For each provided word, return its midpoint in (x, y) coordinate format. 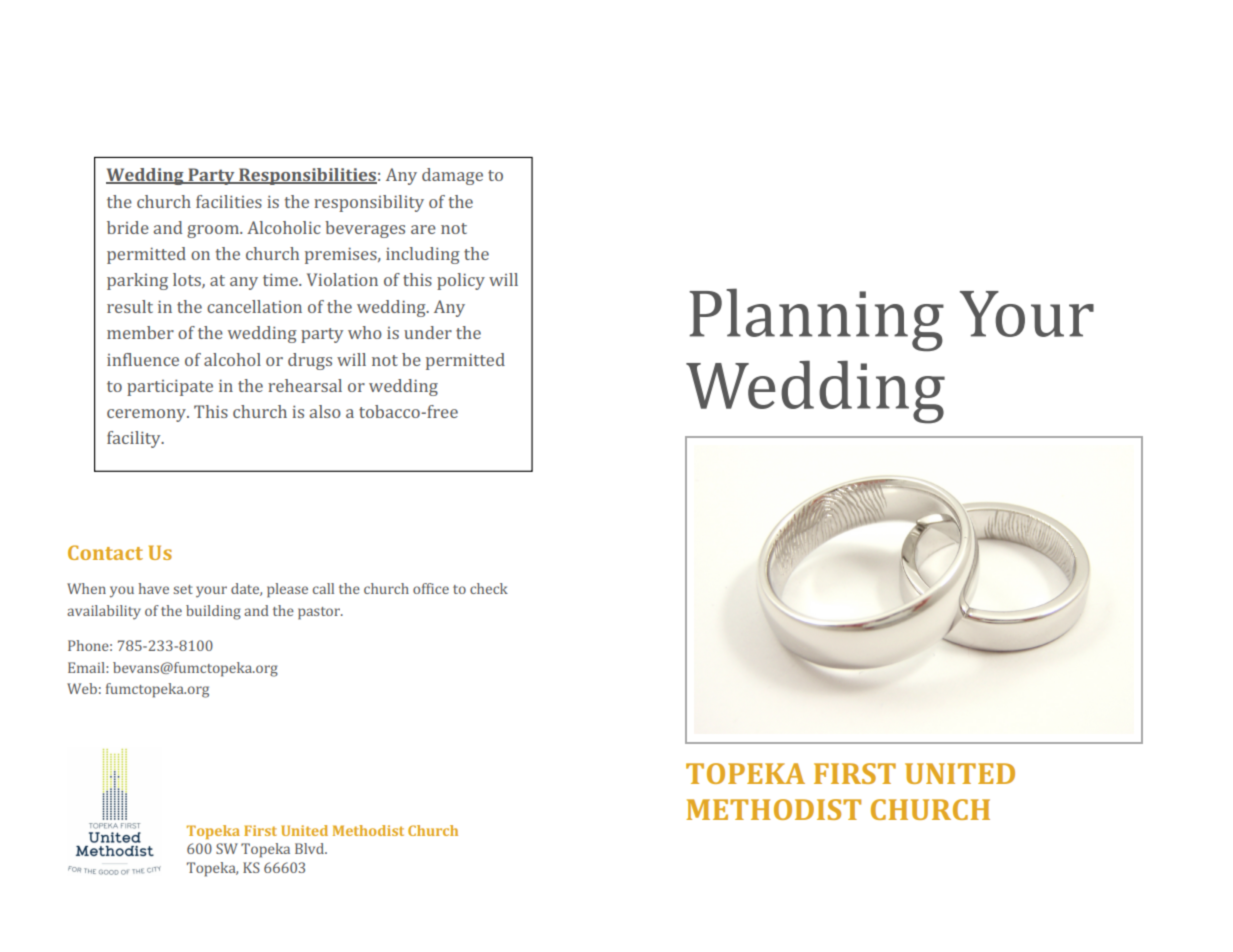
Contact (105, 552)
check (489, 588)
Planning (816, 320)
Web (82, 688)
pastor (320, 613)
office (431, 588)
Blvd (310, 848)
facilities (229, 201)
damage (452, 176)
